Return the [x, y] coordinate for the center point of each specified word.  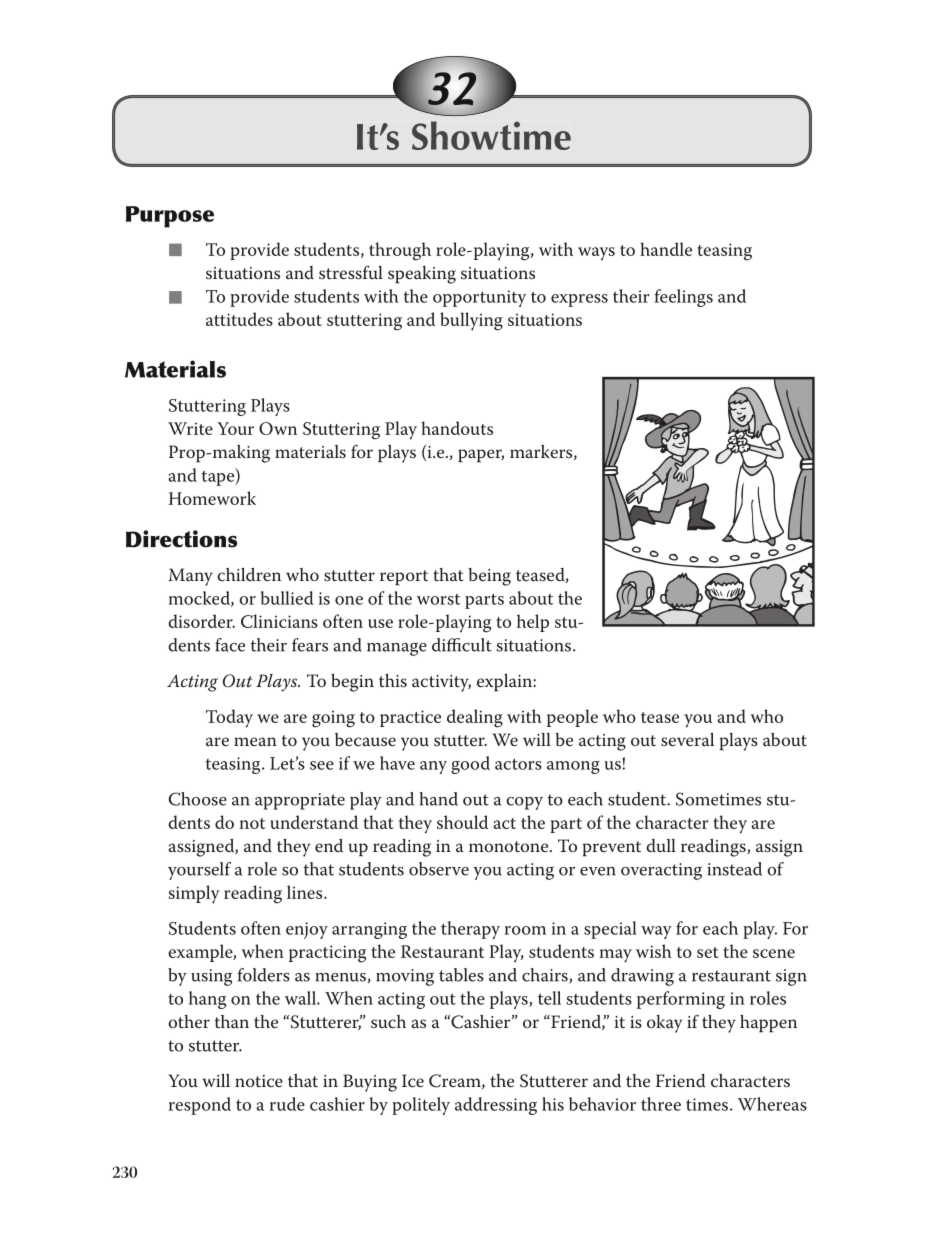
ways [596, 253]
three [661, 1104]
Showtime [491, 135]
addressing [496, 1106]
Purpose [170, 217]
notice [259, 1081]
